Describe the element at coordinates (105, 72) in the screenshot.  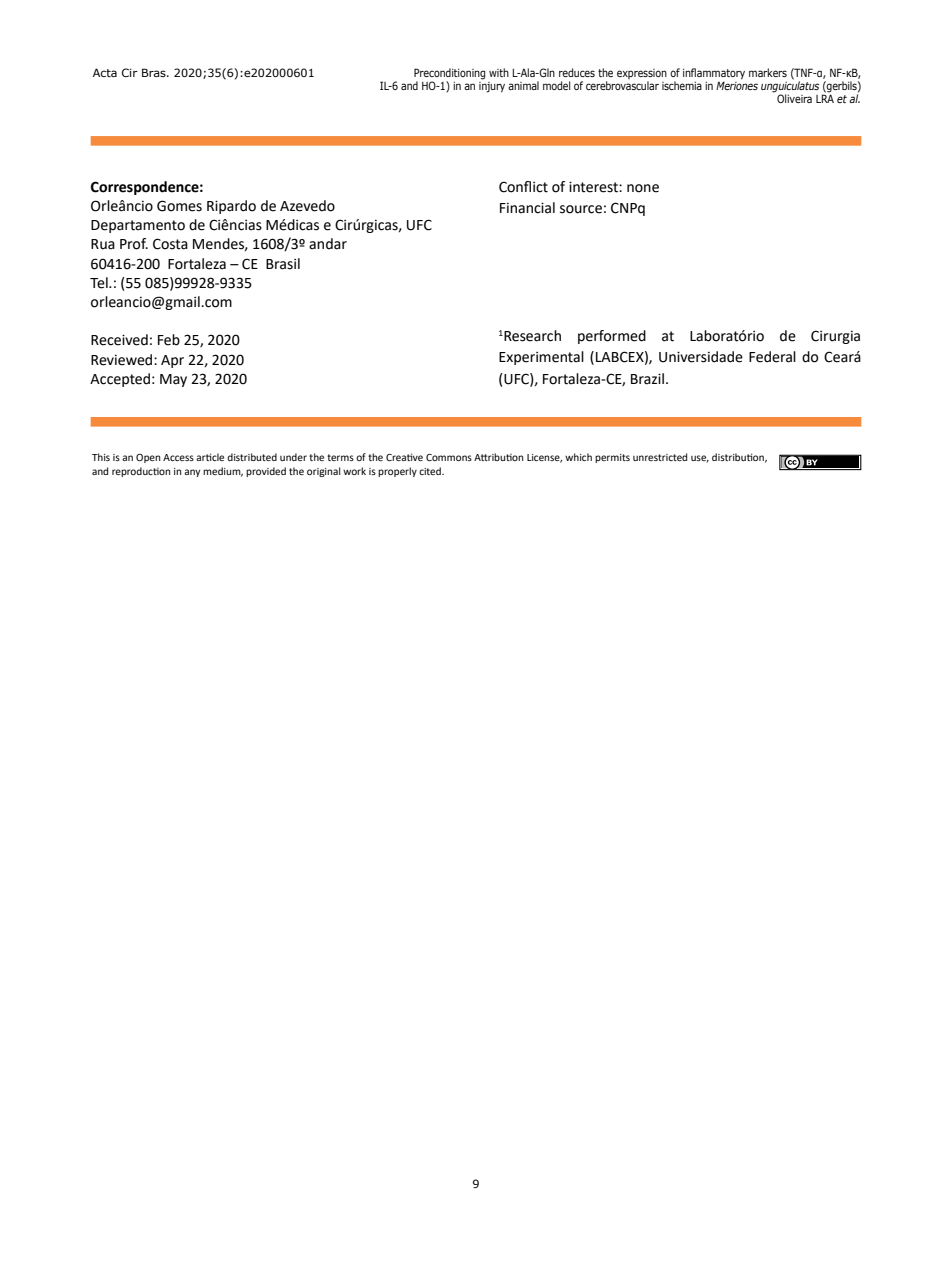
I see `Acta` at that location.
